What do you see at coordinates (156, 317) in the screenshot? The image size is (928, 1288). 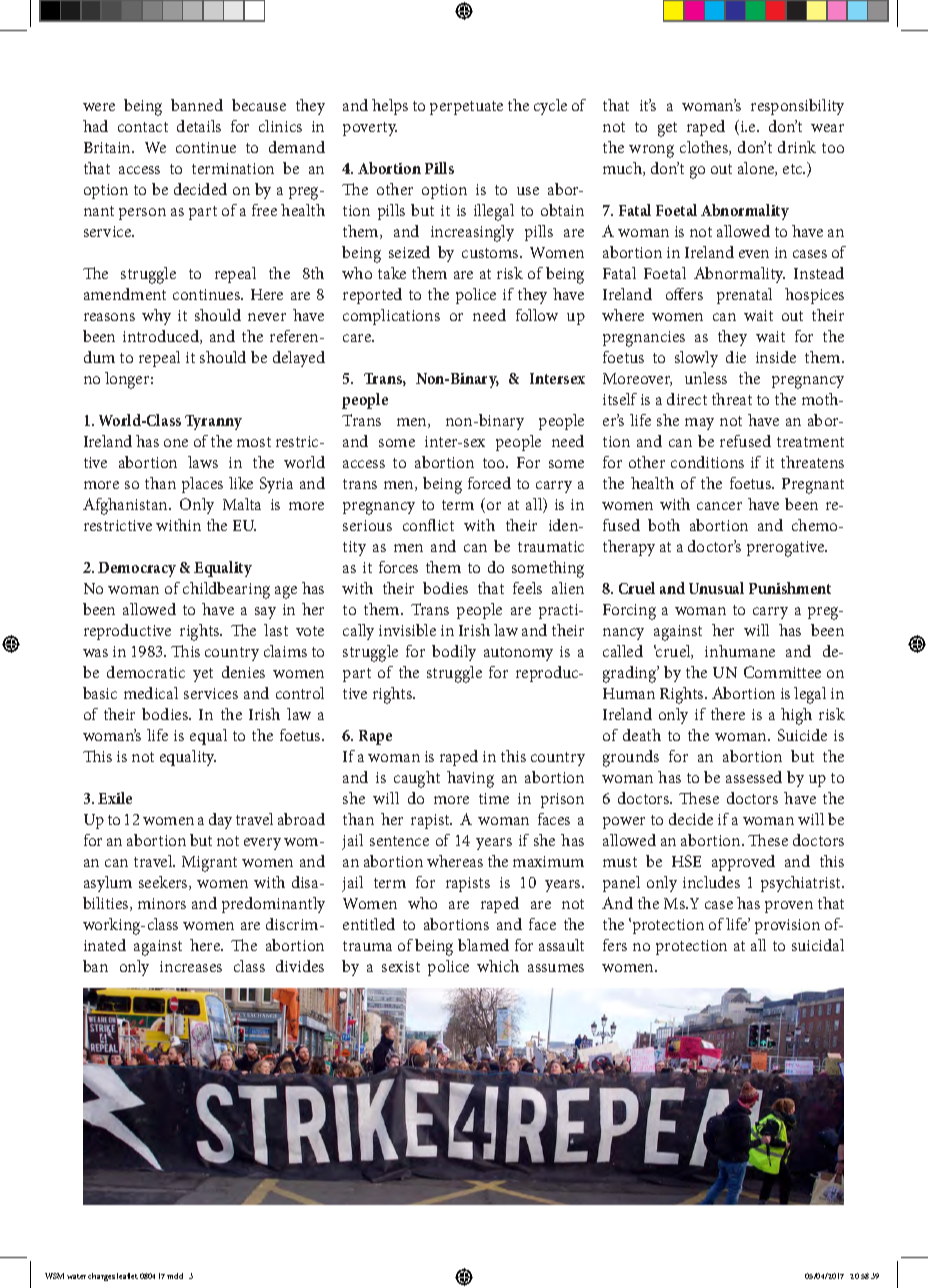 I see `why` at bounding box center [156, 317].
